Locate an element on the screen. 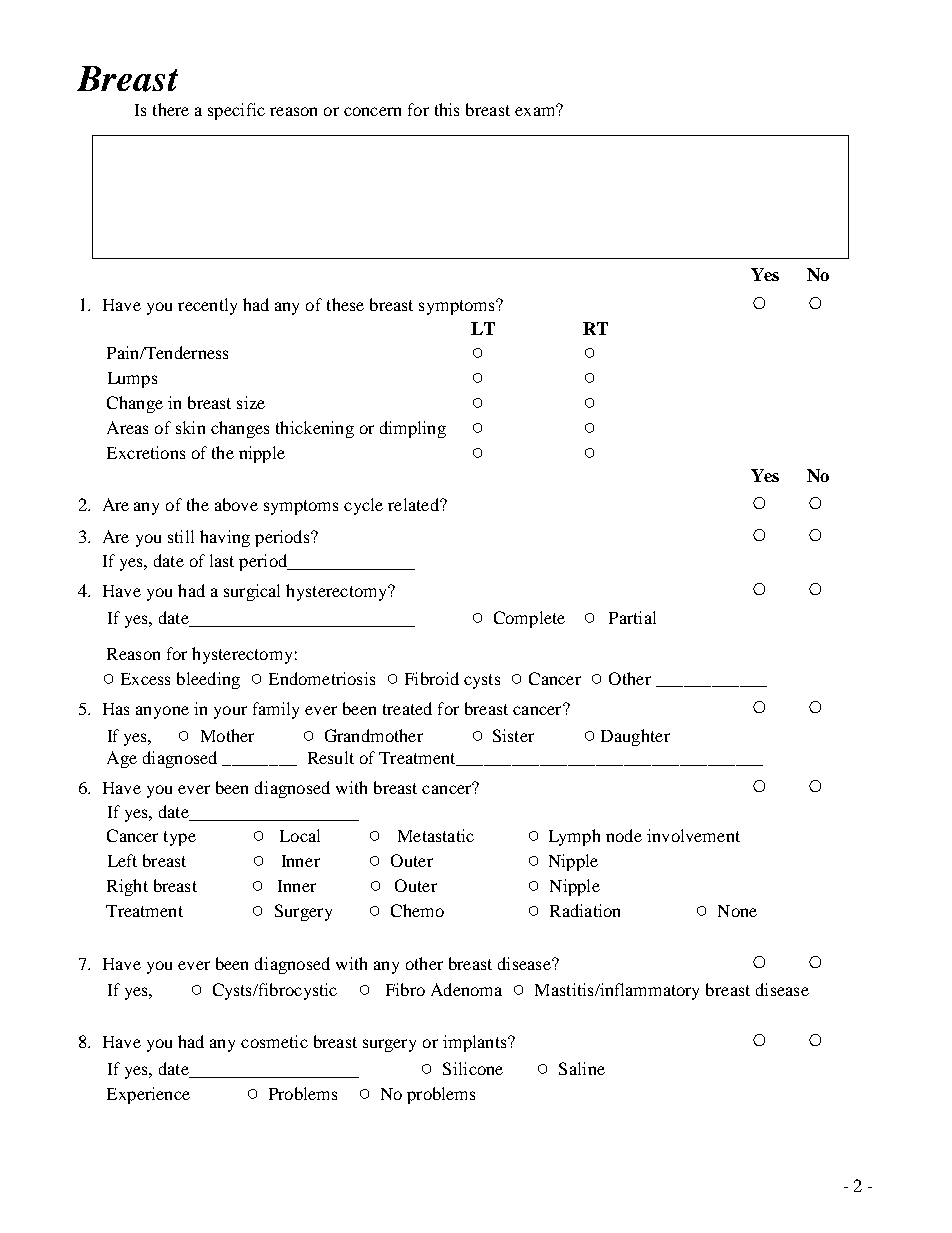  skin is located at coordinates (190, 427).
